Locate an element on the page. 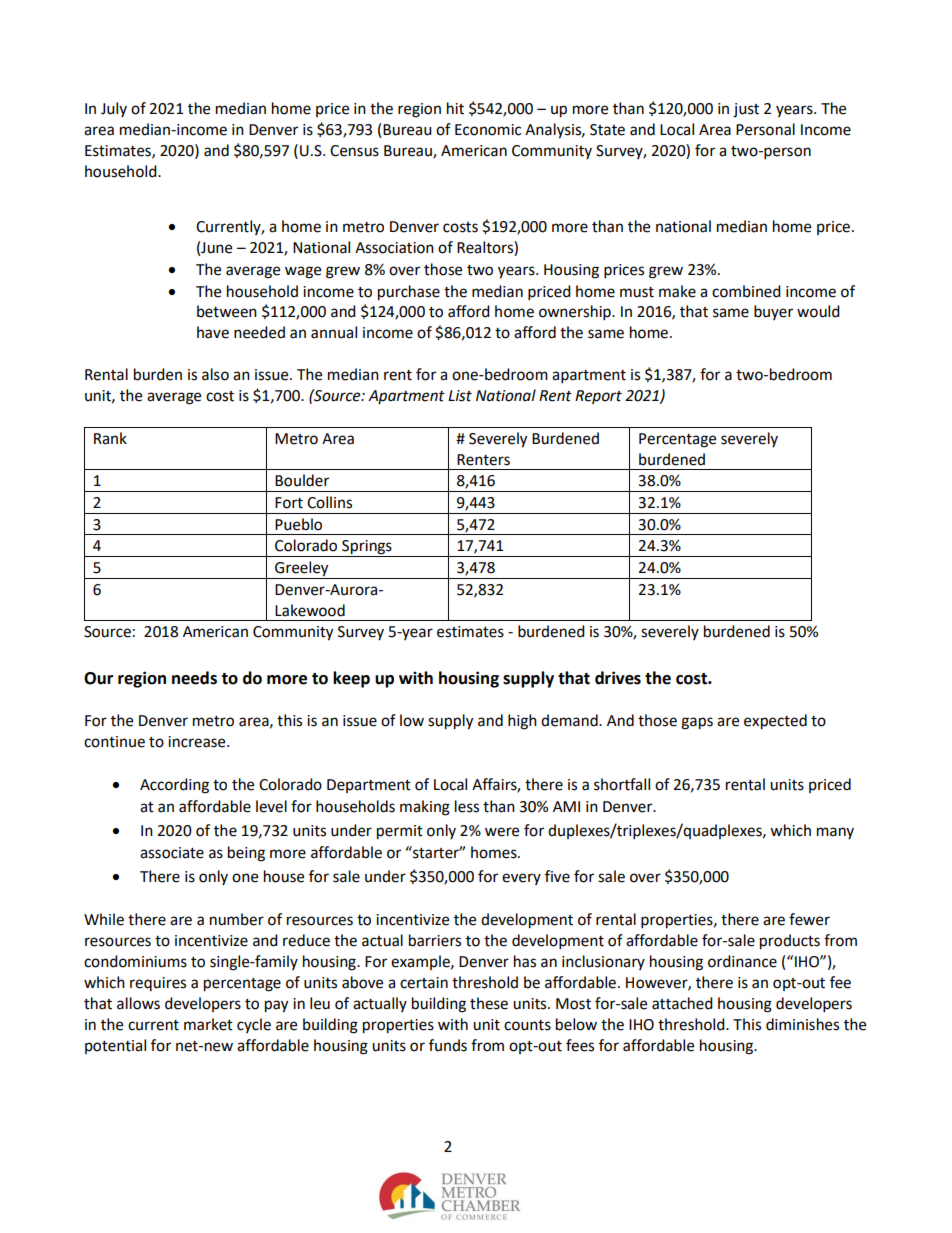 Image resolution: width=952 pixels, height=1233 pixels. buyer is located at coordinates (773, 312).
